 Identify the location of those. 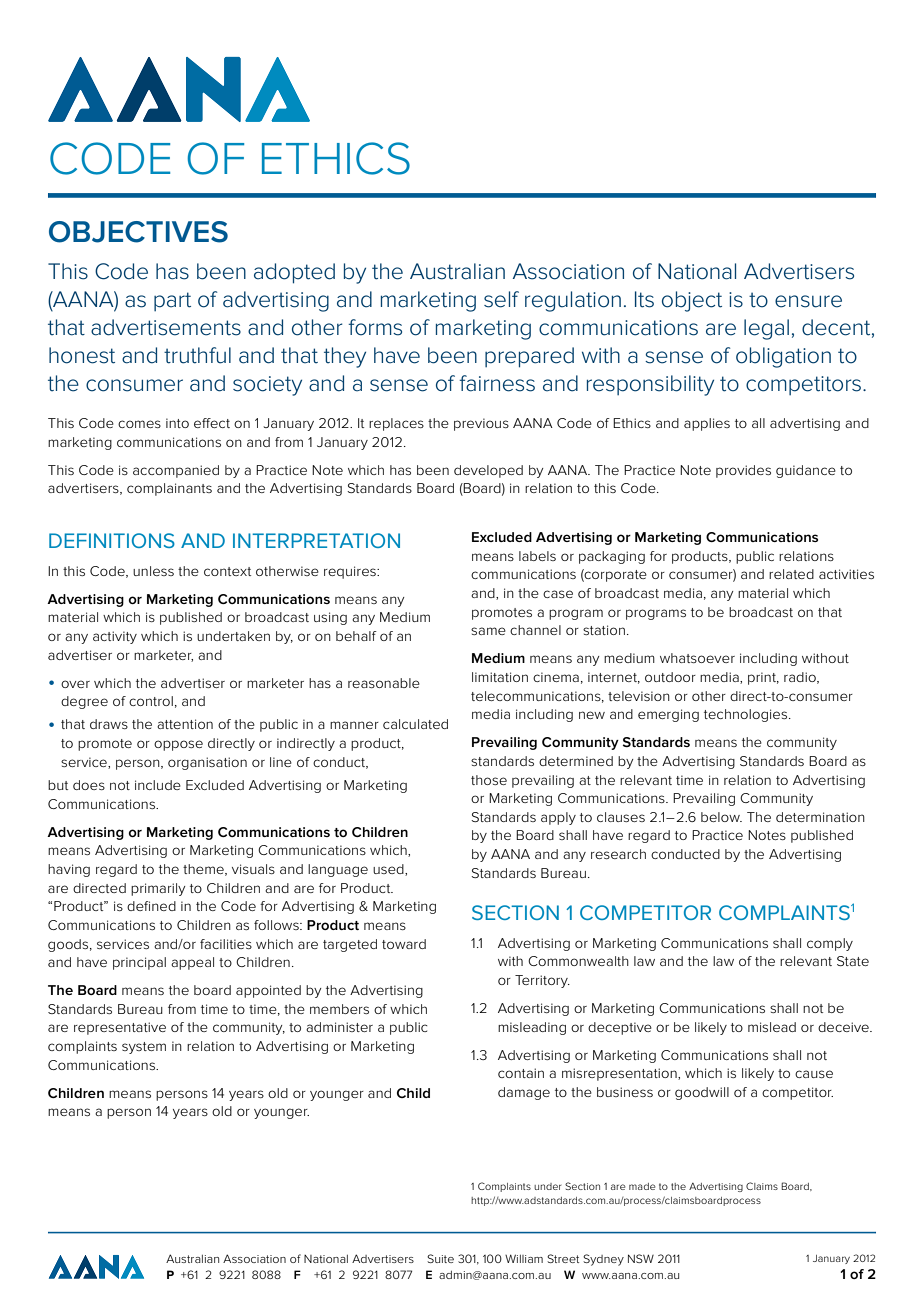
(489, 780).
